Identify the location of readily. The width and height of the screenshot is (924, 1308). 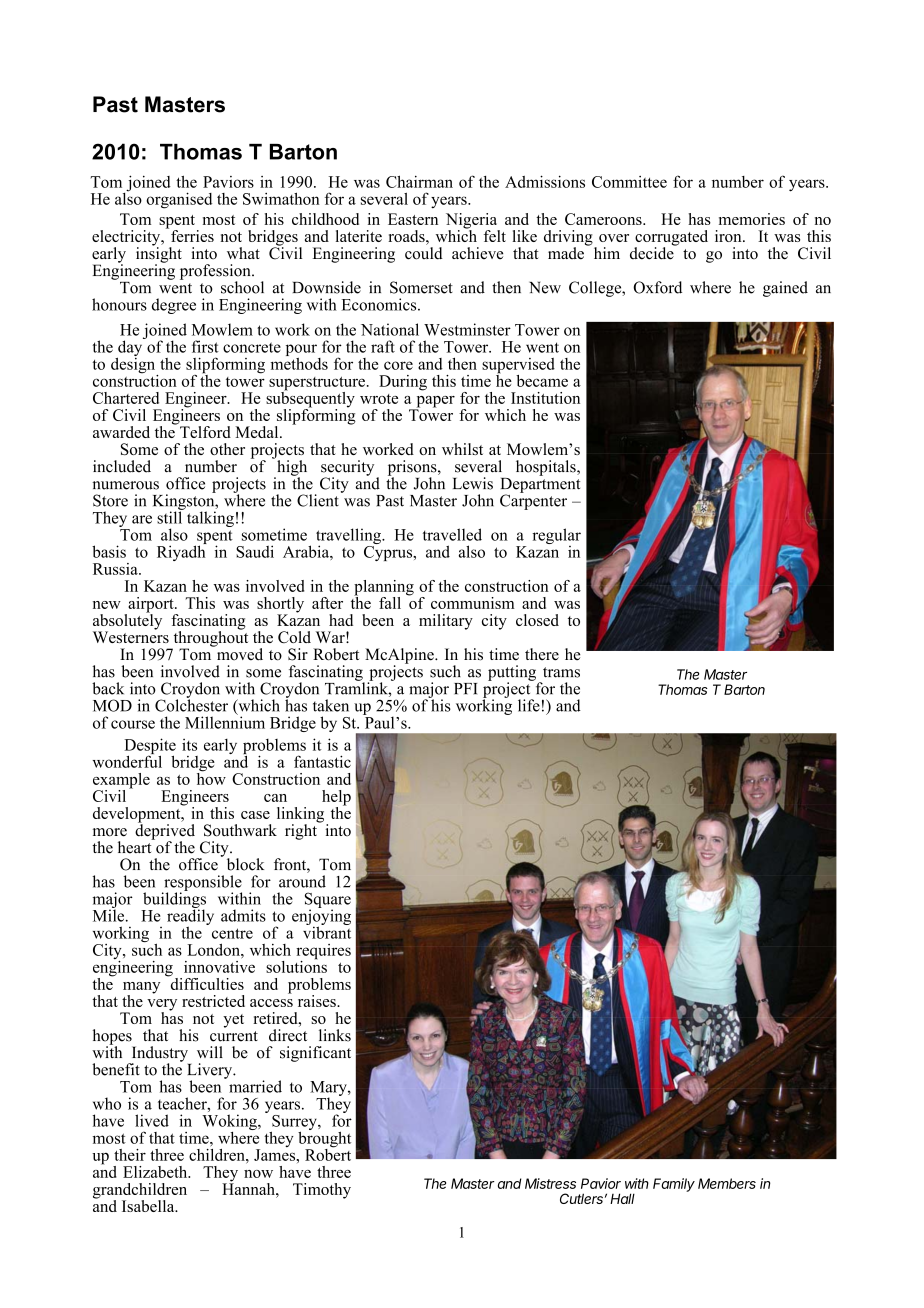
(190, 917).
